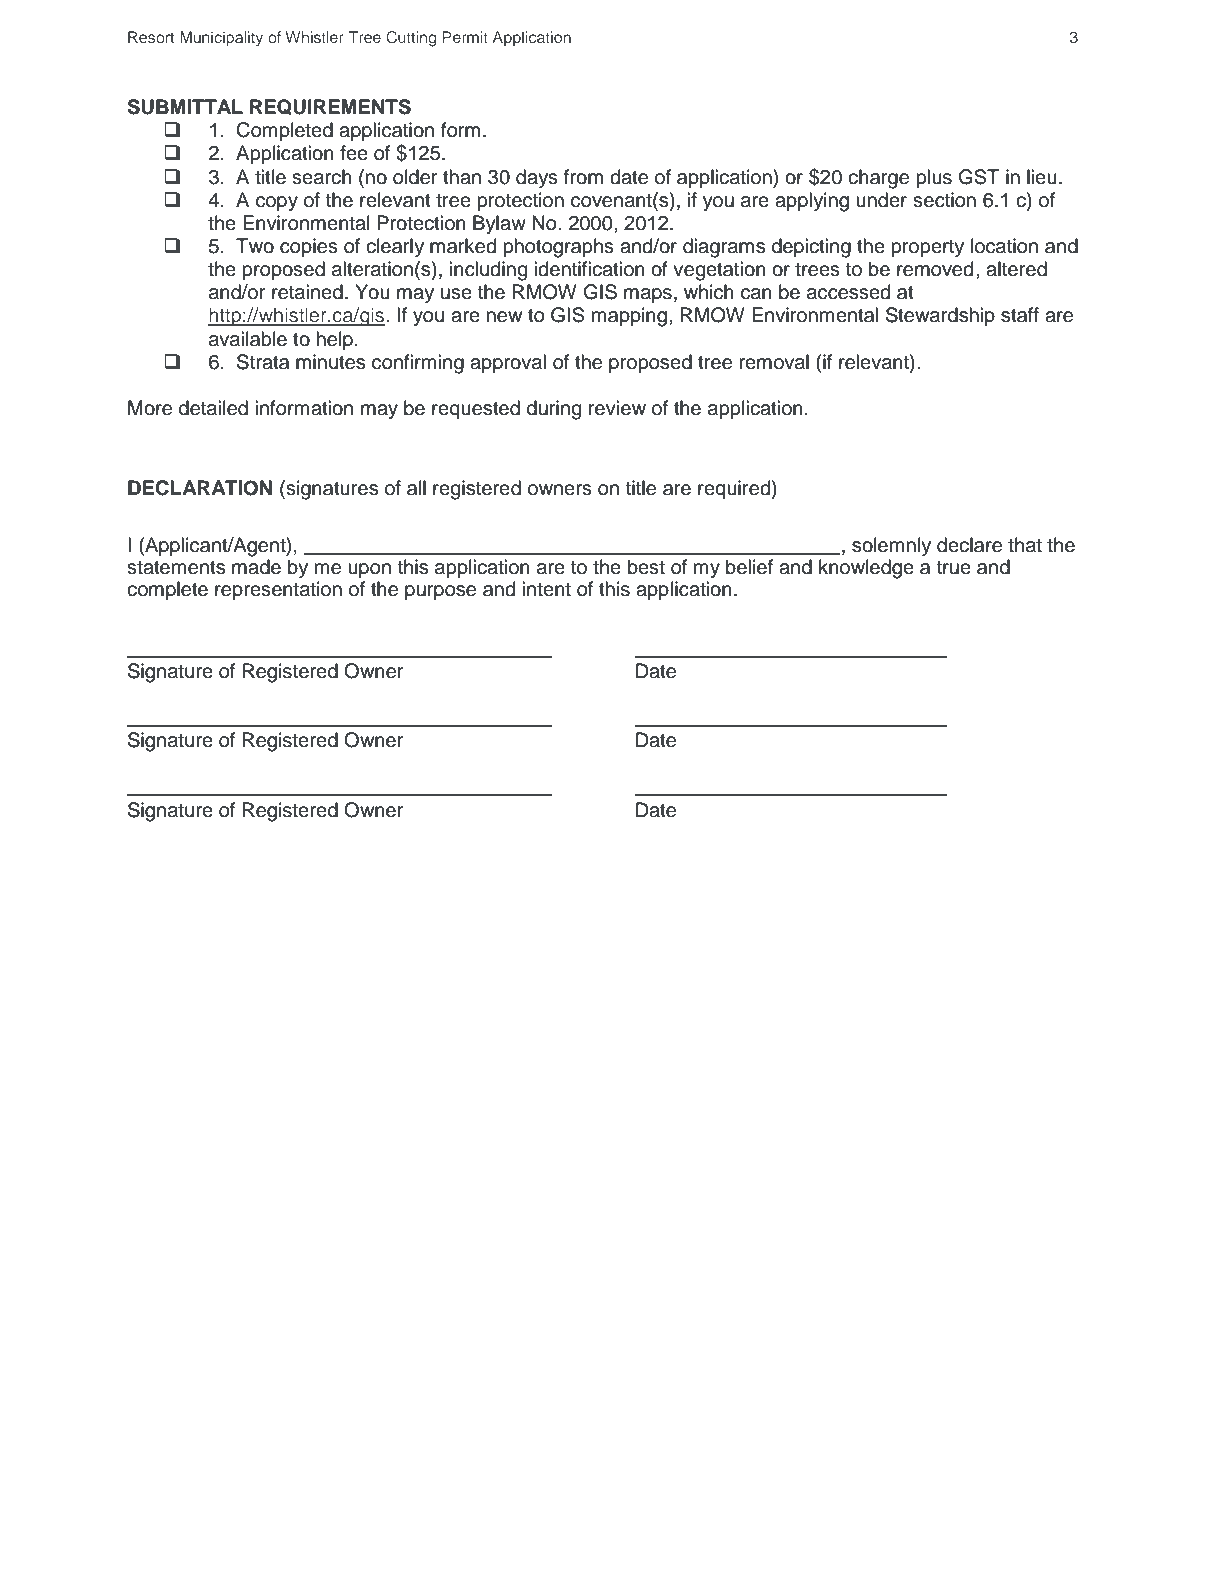  What do you see at coordinates (213, 408) in the screenshot?
I see `detailed` at bounding box center [213, 408].
